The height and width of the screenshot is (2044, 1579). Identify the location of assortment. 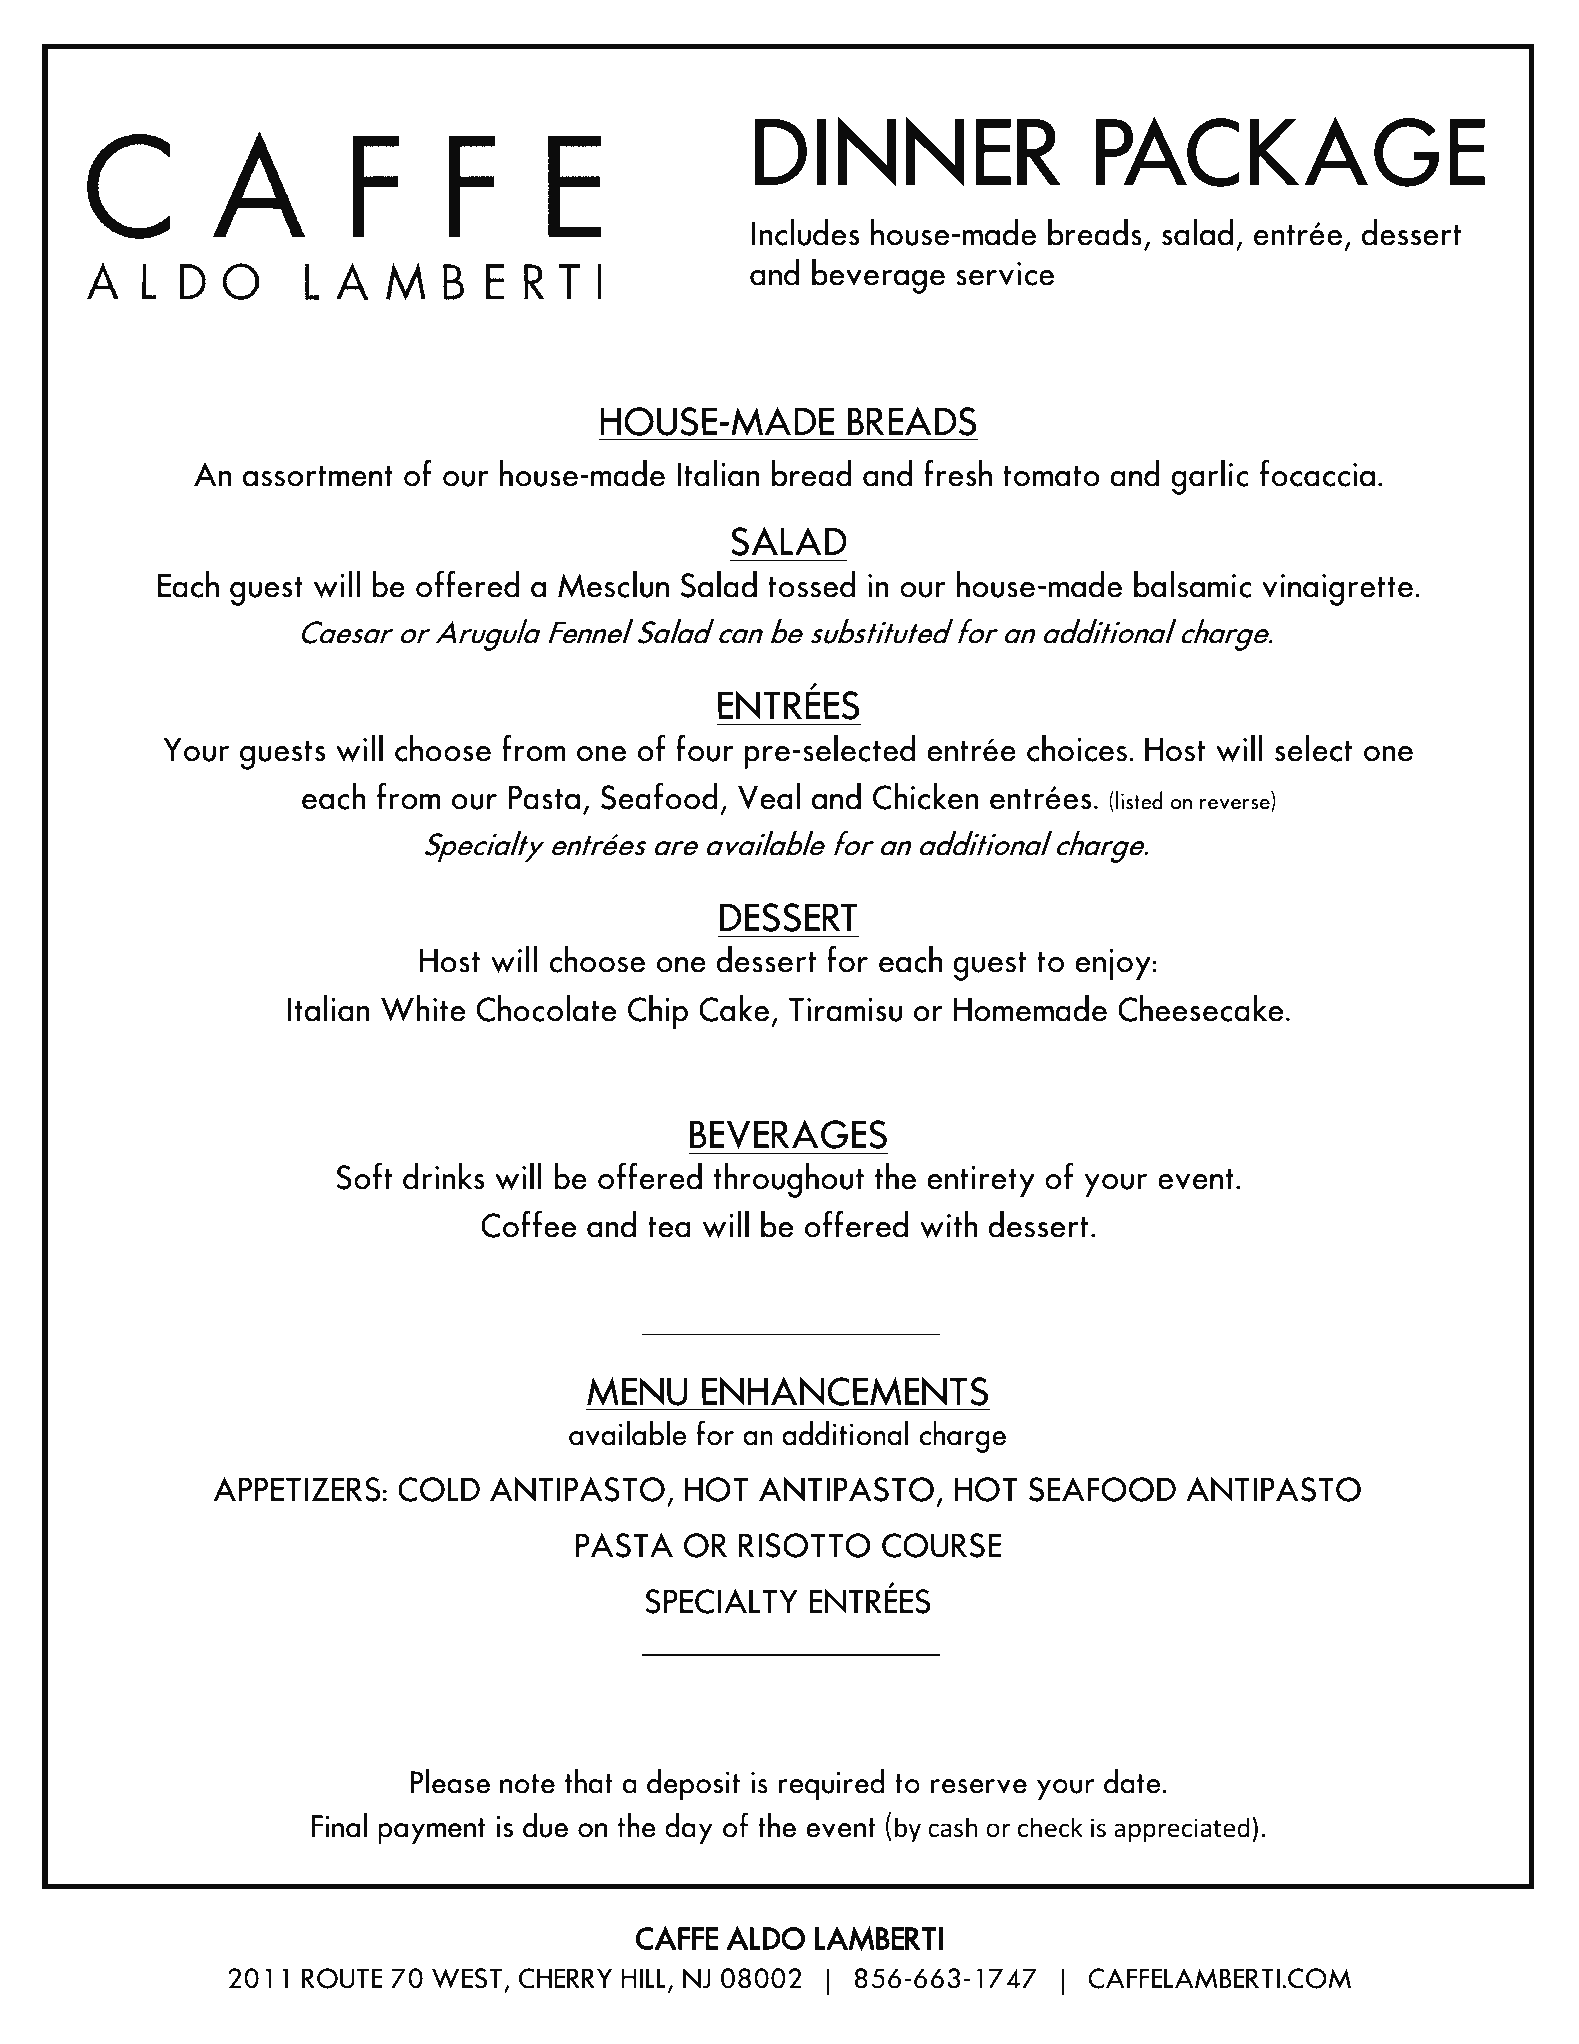
(318, 476).
